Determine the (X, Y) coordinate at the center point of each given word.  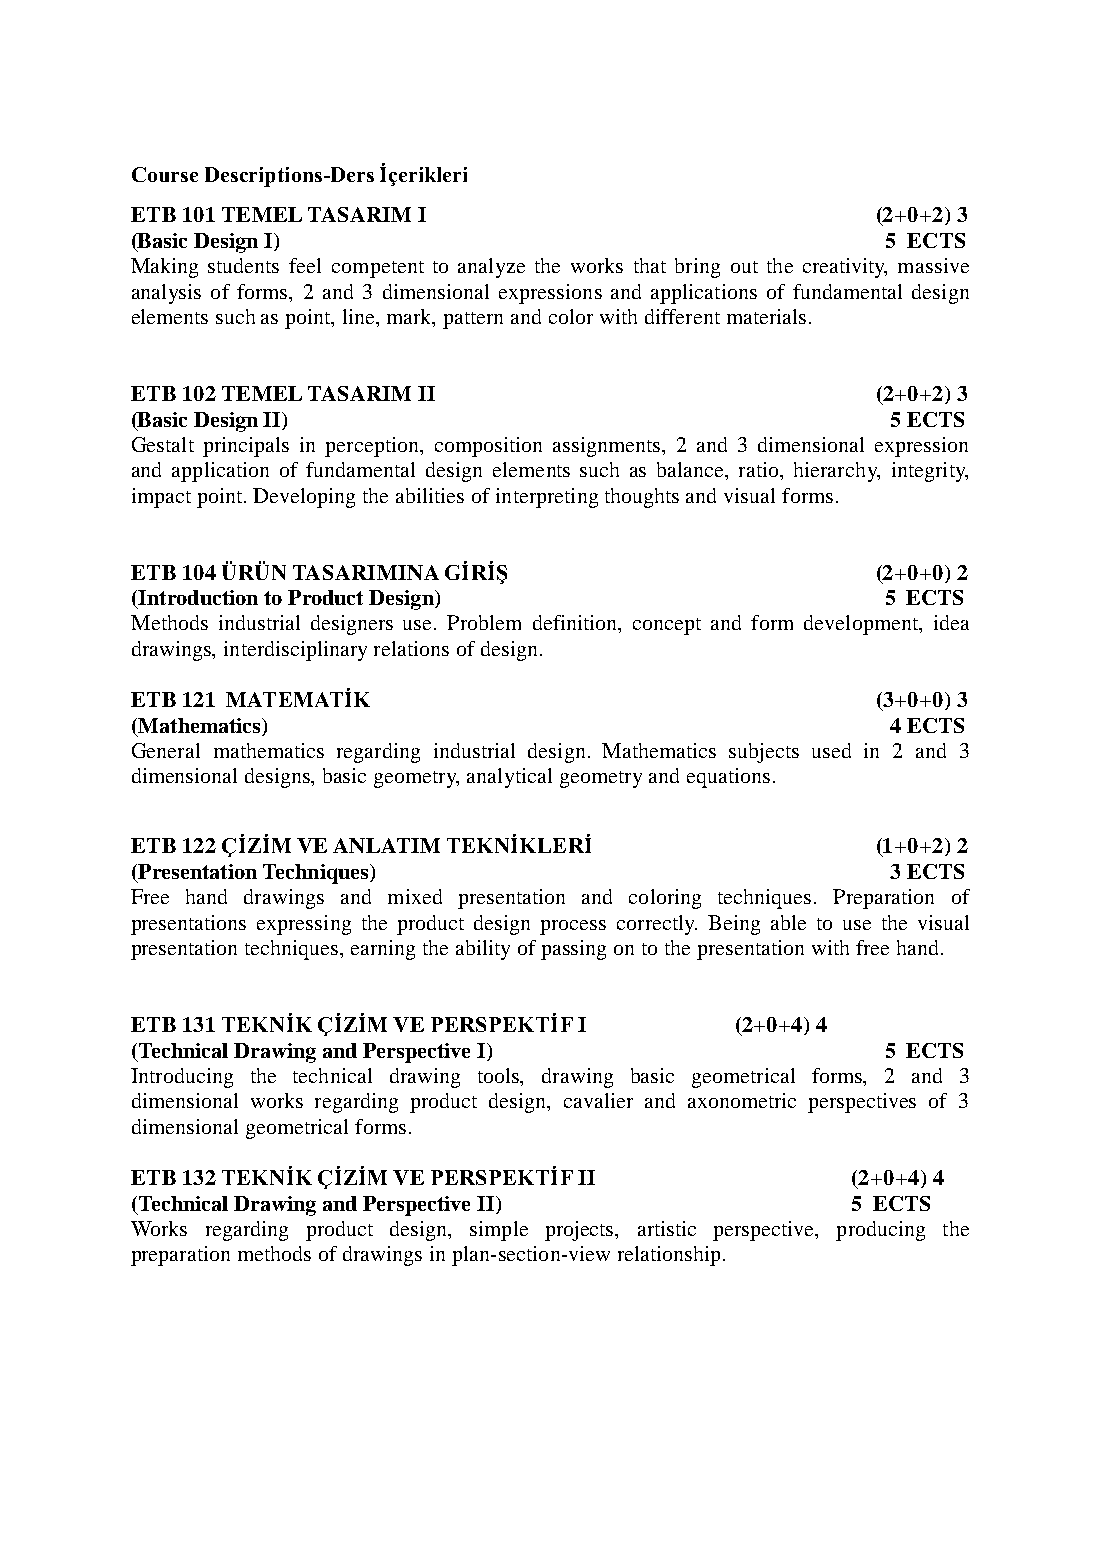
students (243, 265)
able (788, 922)
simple (499, 1231)
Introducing (182, 1078)
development (862, 625)
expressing (304, 925)
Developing (304, 498)
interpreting (547, 498)
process (573, 927)
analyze (491, 268)
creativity (845, 268)
